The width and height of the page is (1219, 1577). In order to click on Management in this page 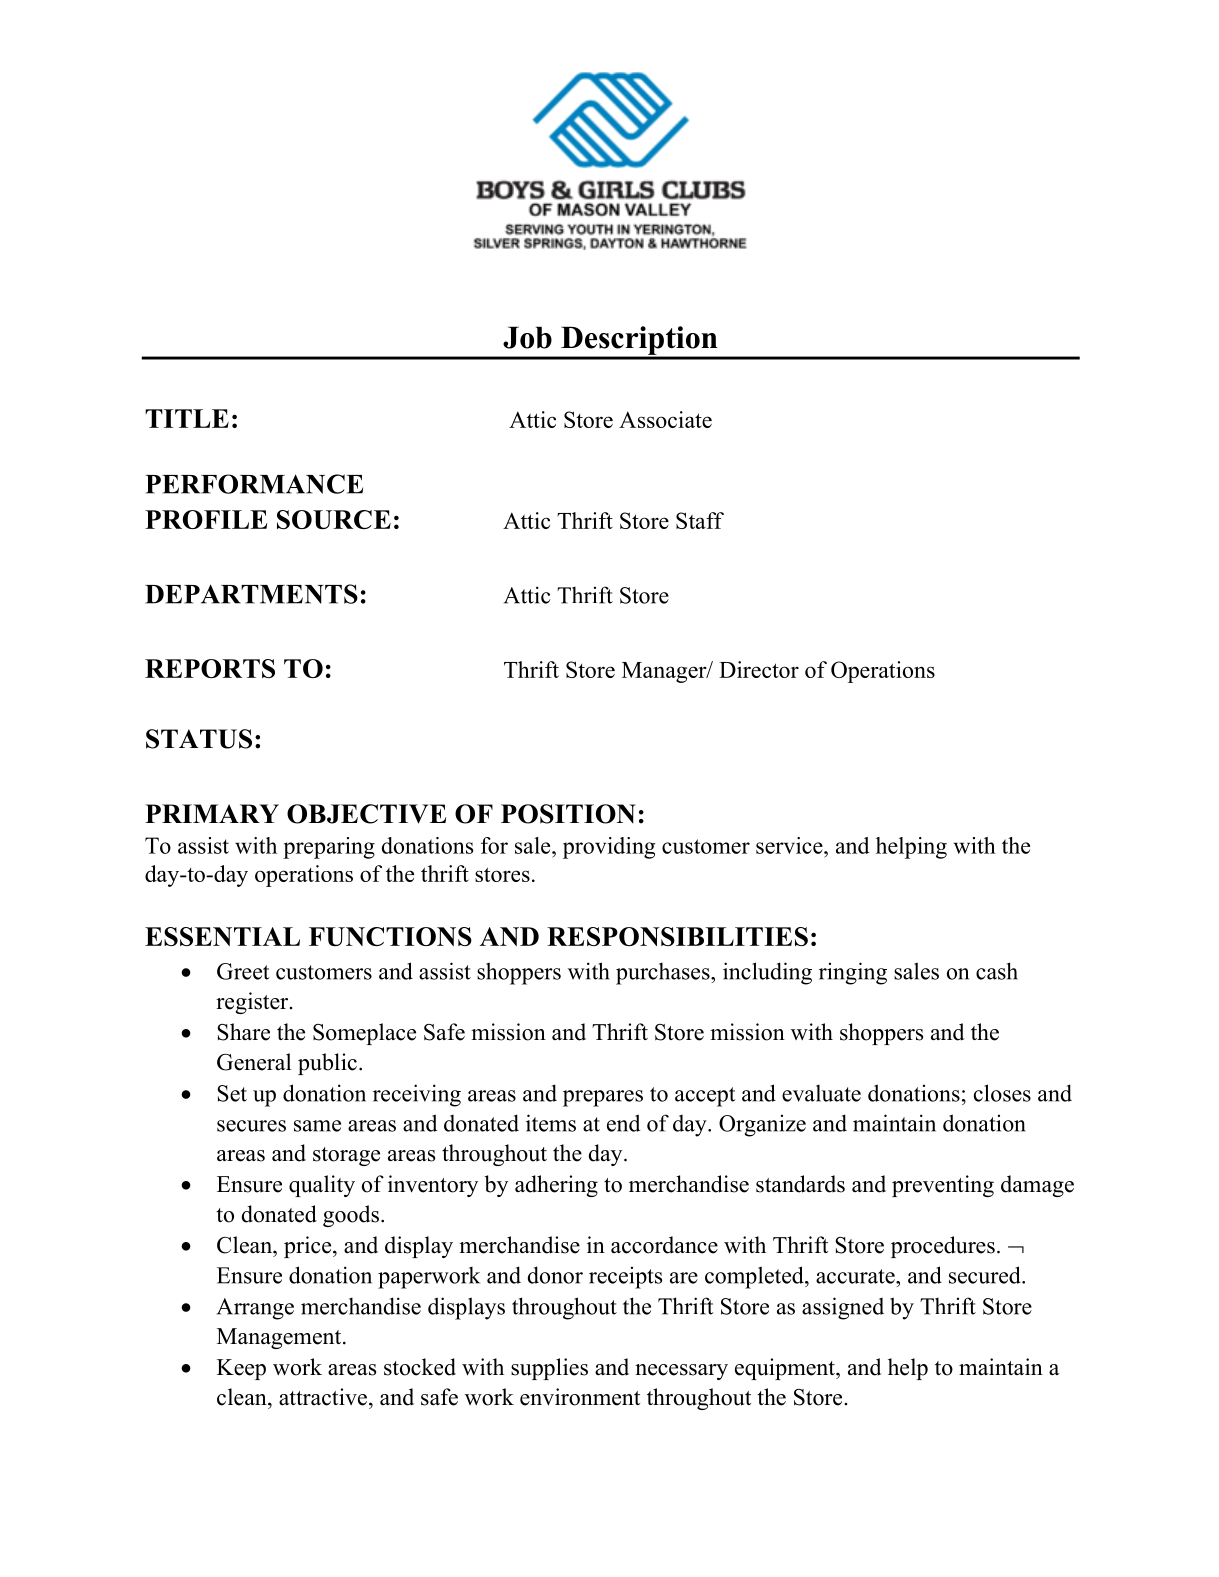, I will do `click(280, 1338)`.
